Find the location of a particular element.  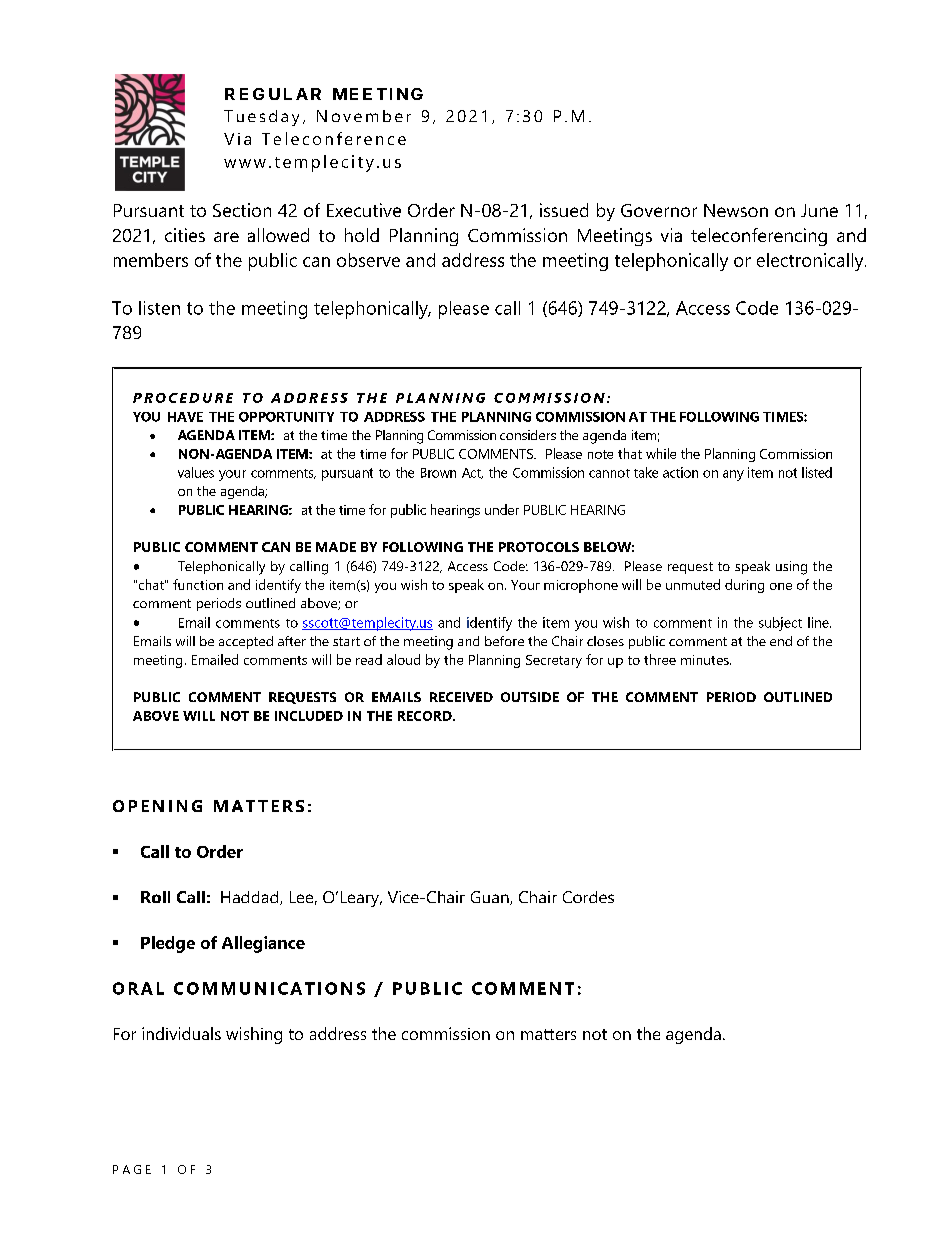

accepted is located at coordinates (246, 642).
